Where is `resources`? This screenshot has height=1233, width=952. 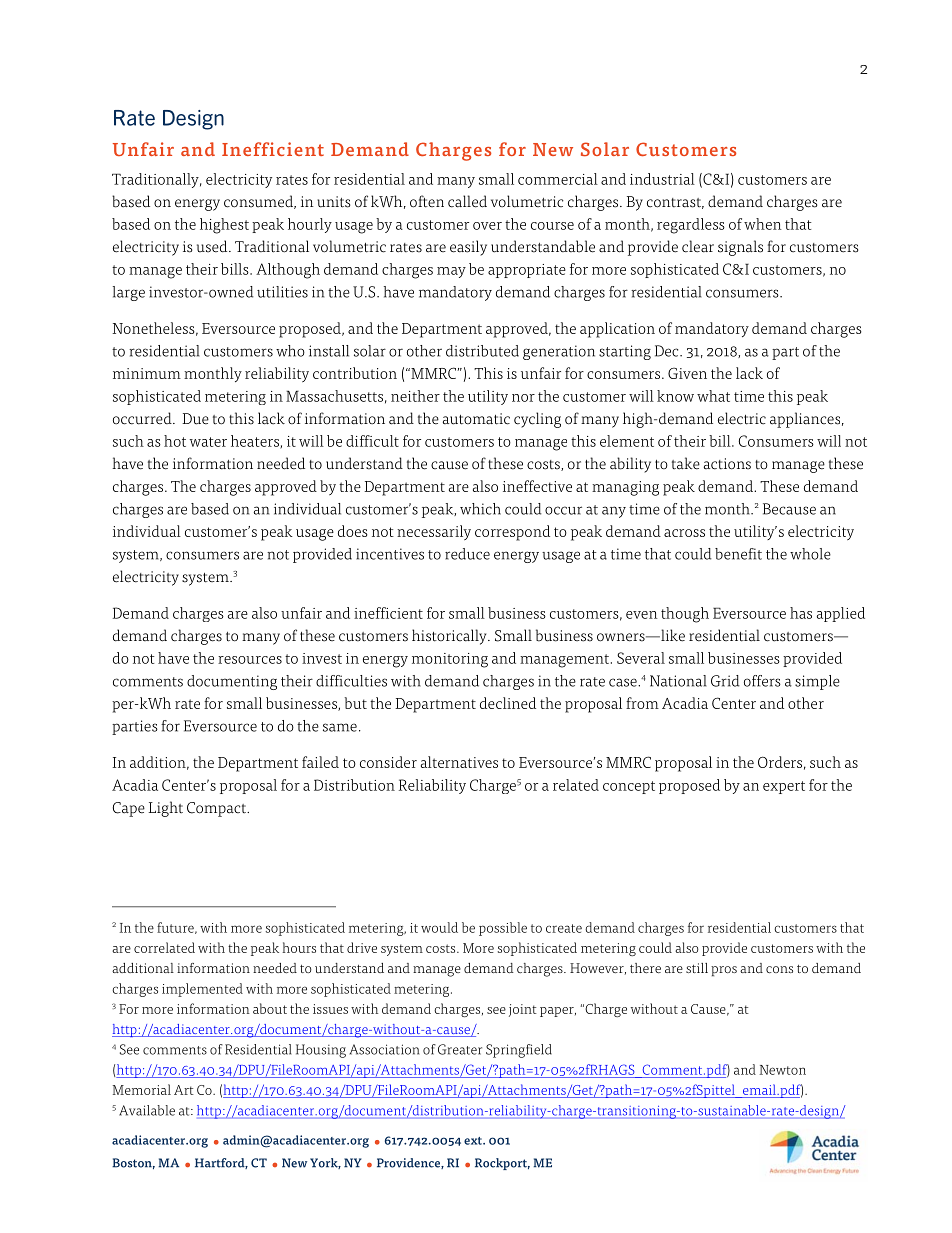 resources is located at coordinates (250, 660).
